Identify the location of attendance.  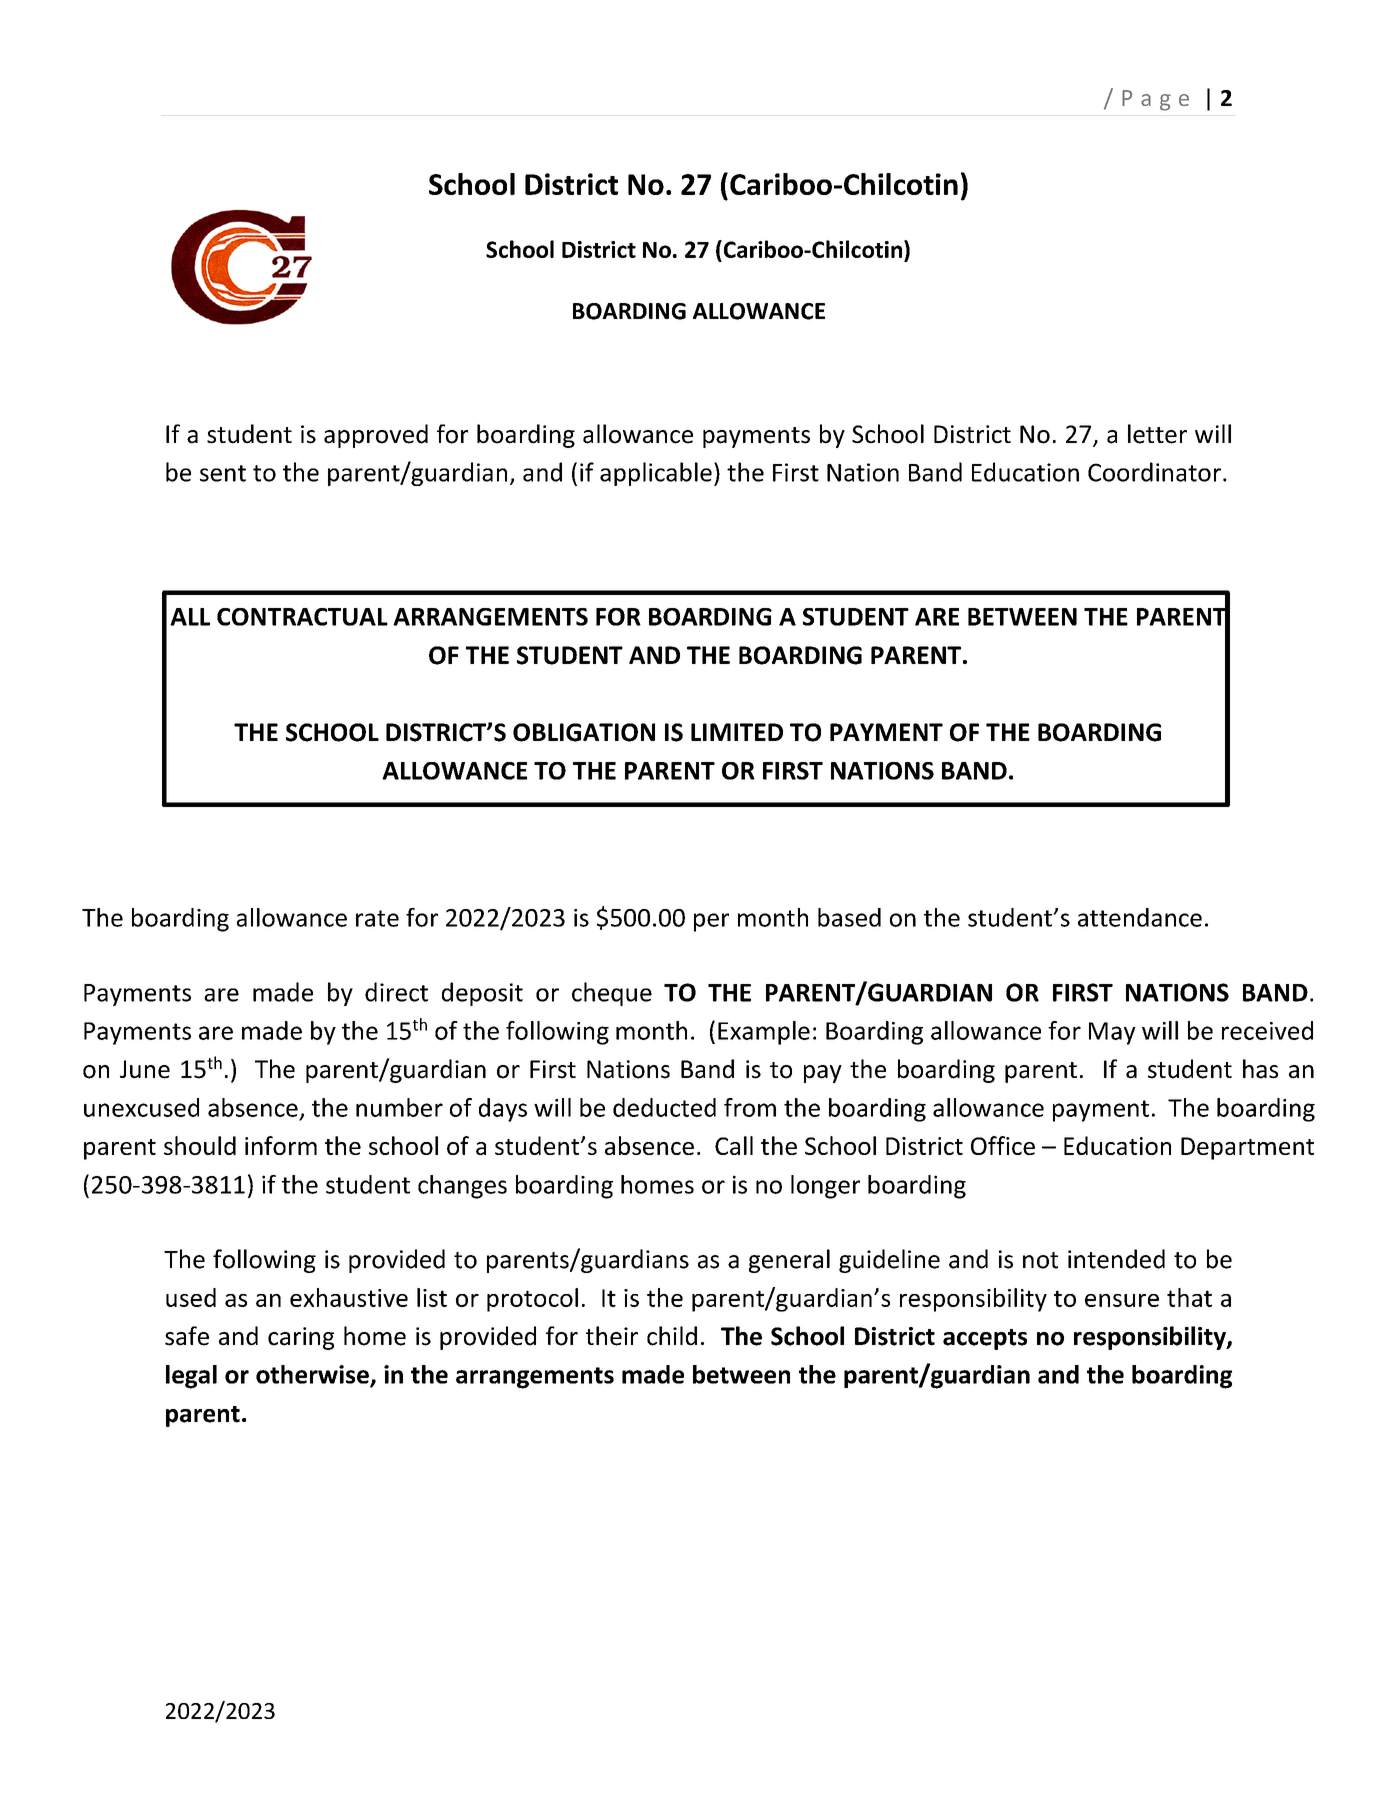
(1140, 917).
